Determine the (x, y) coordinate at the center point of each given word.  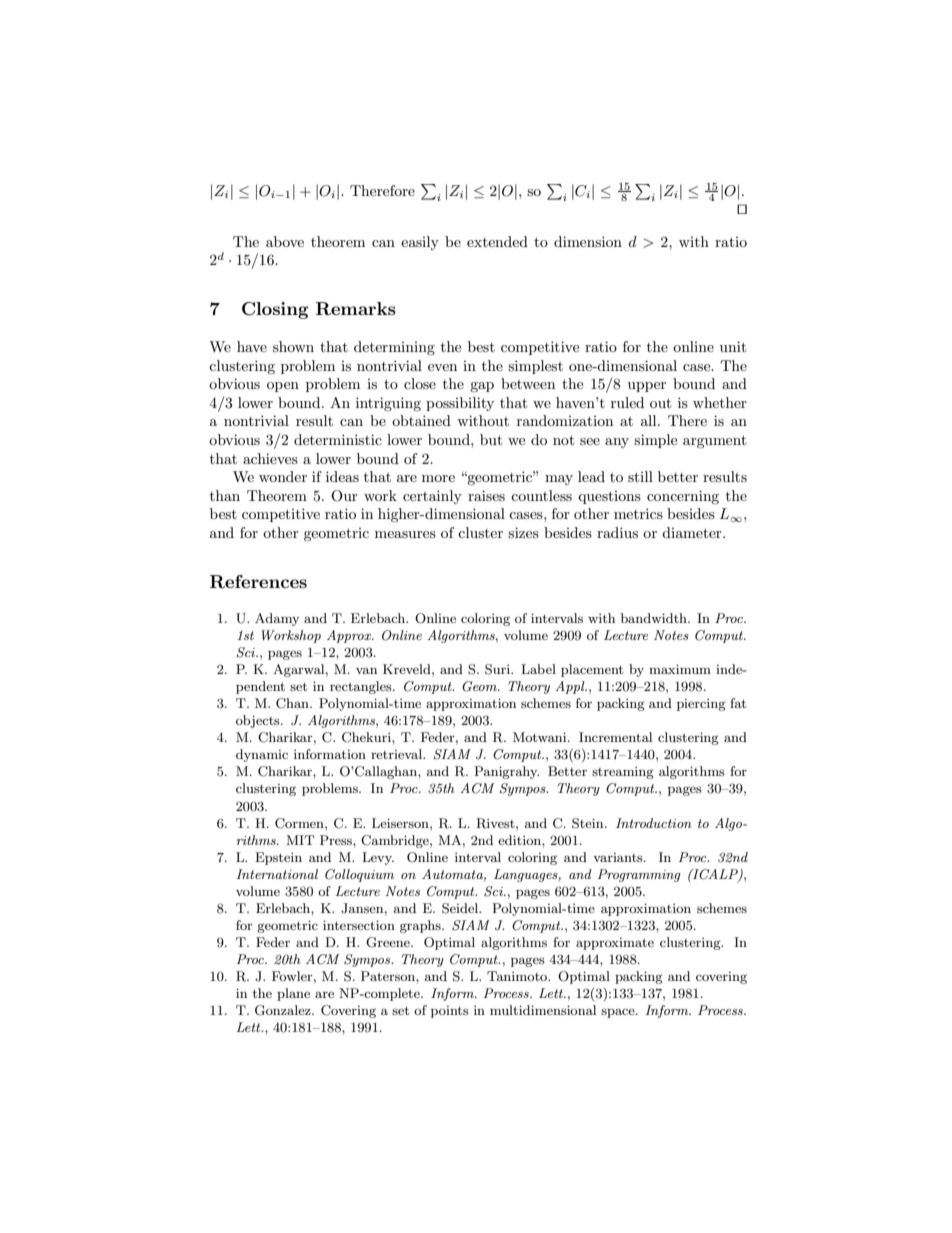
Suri (498, 669)
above (285, 241)
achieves (270, 458)
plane (293, 994)
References (258, 582)
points (450, 1012)
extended (497, 241)
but (491, 439)
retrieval (398, 754)
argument (714, 441)
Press (337, 840)
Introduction (654, 823)
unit (733, 346)
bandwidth (655, 618)
